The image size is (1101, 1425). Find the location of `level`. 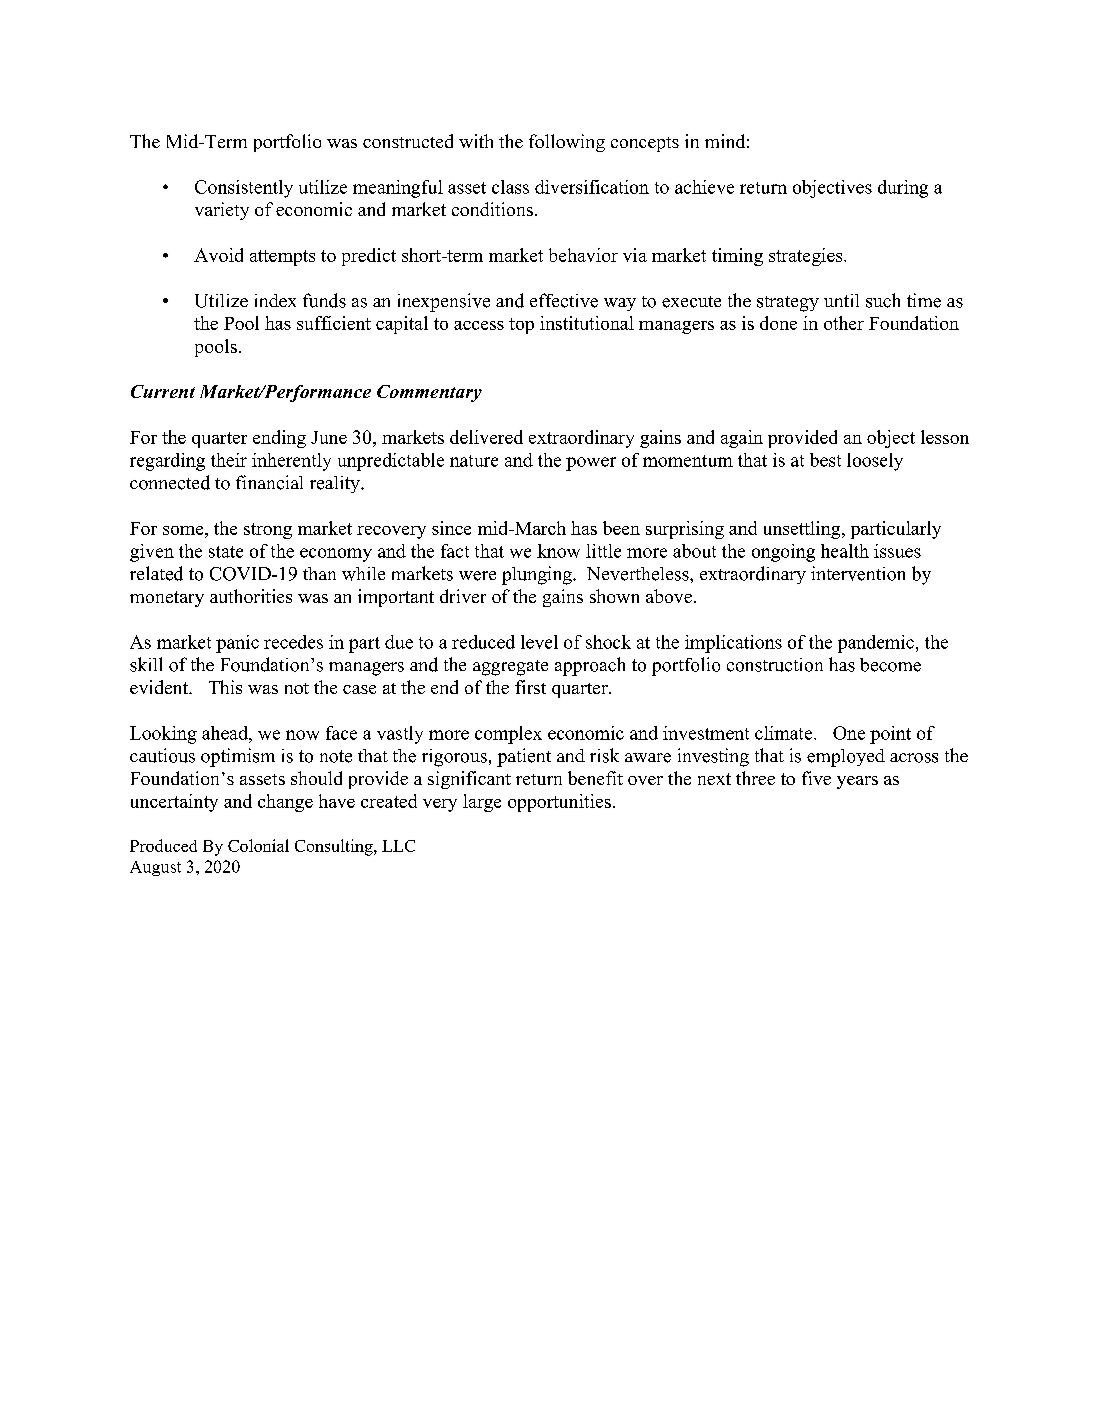

level is located at coordinates (539, 642).
